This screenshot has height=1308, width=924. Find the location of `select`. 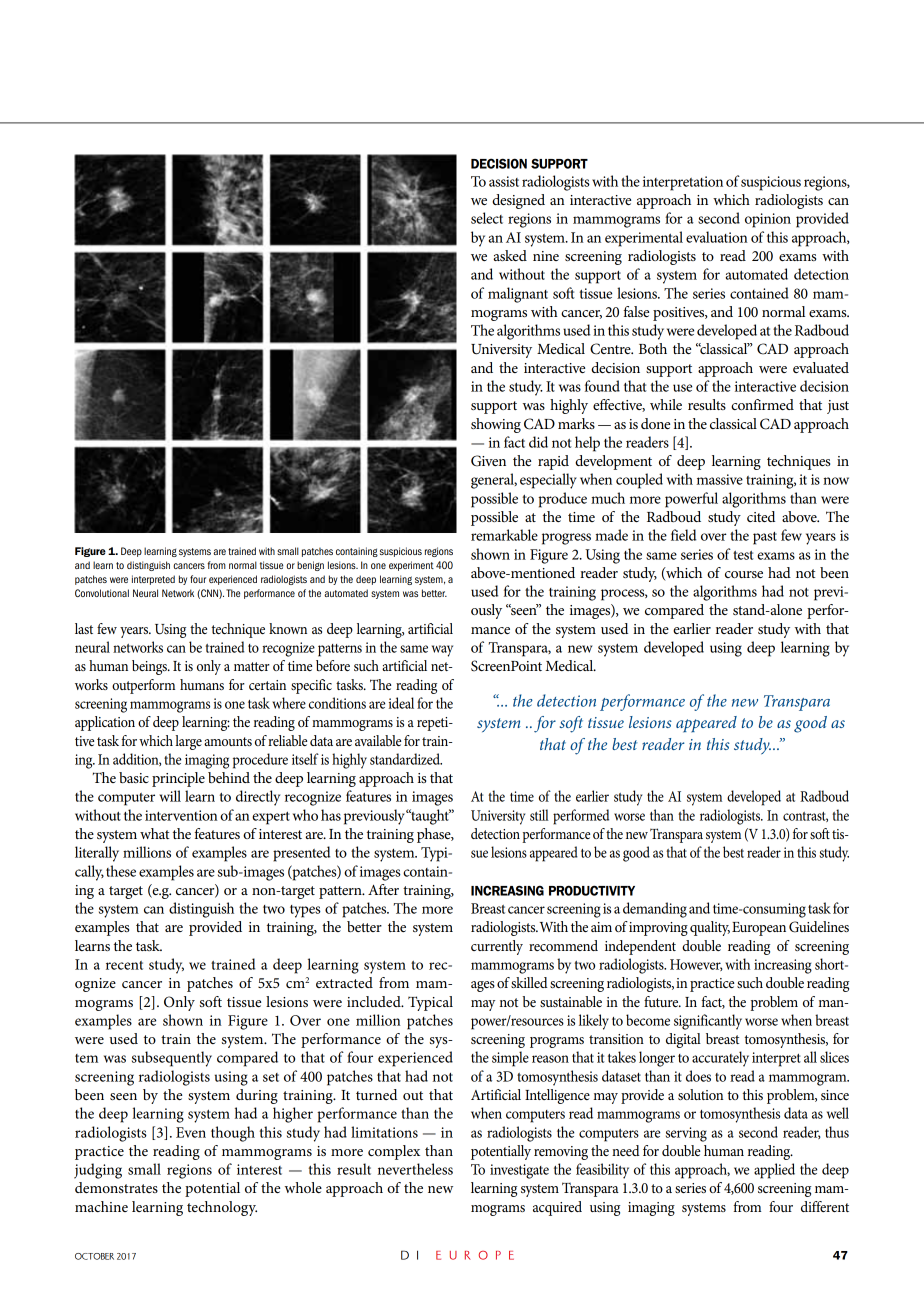

select is located at coordinates (487, 218).
